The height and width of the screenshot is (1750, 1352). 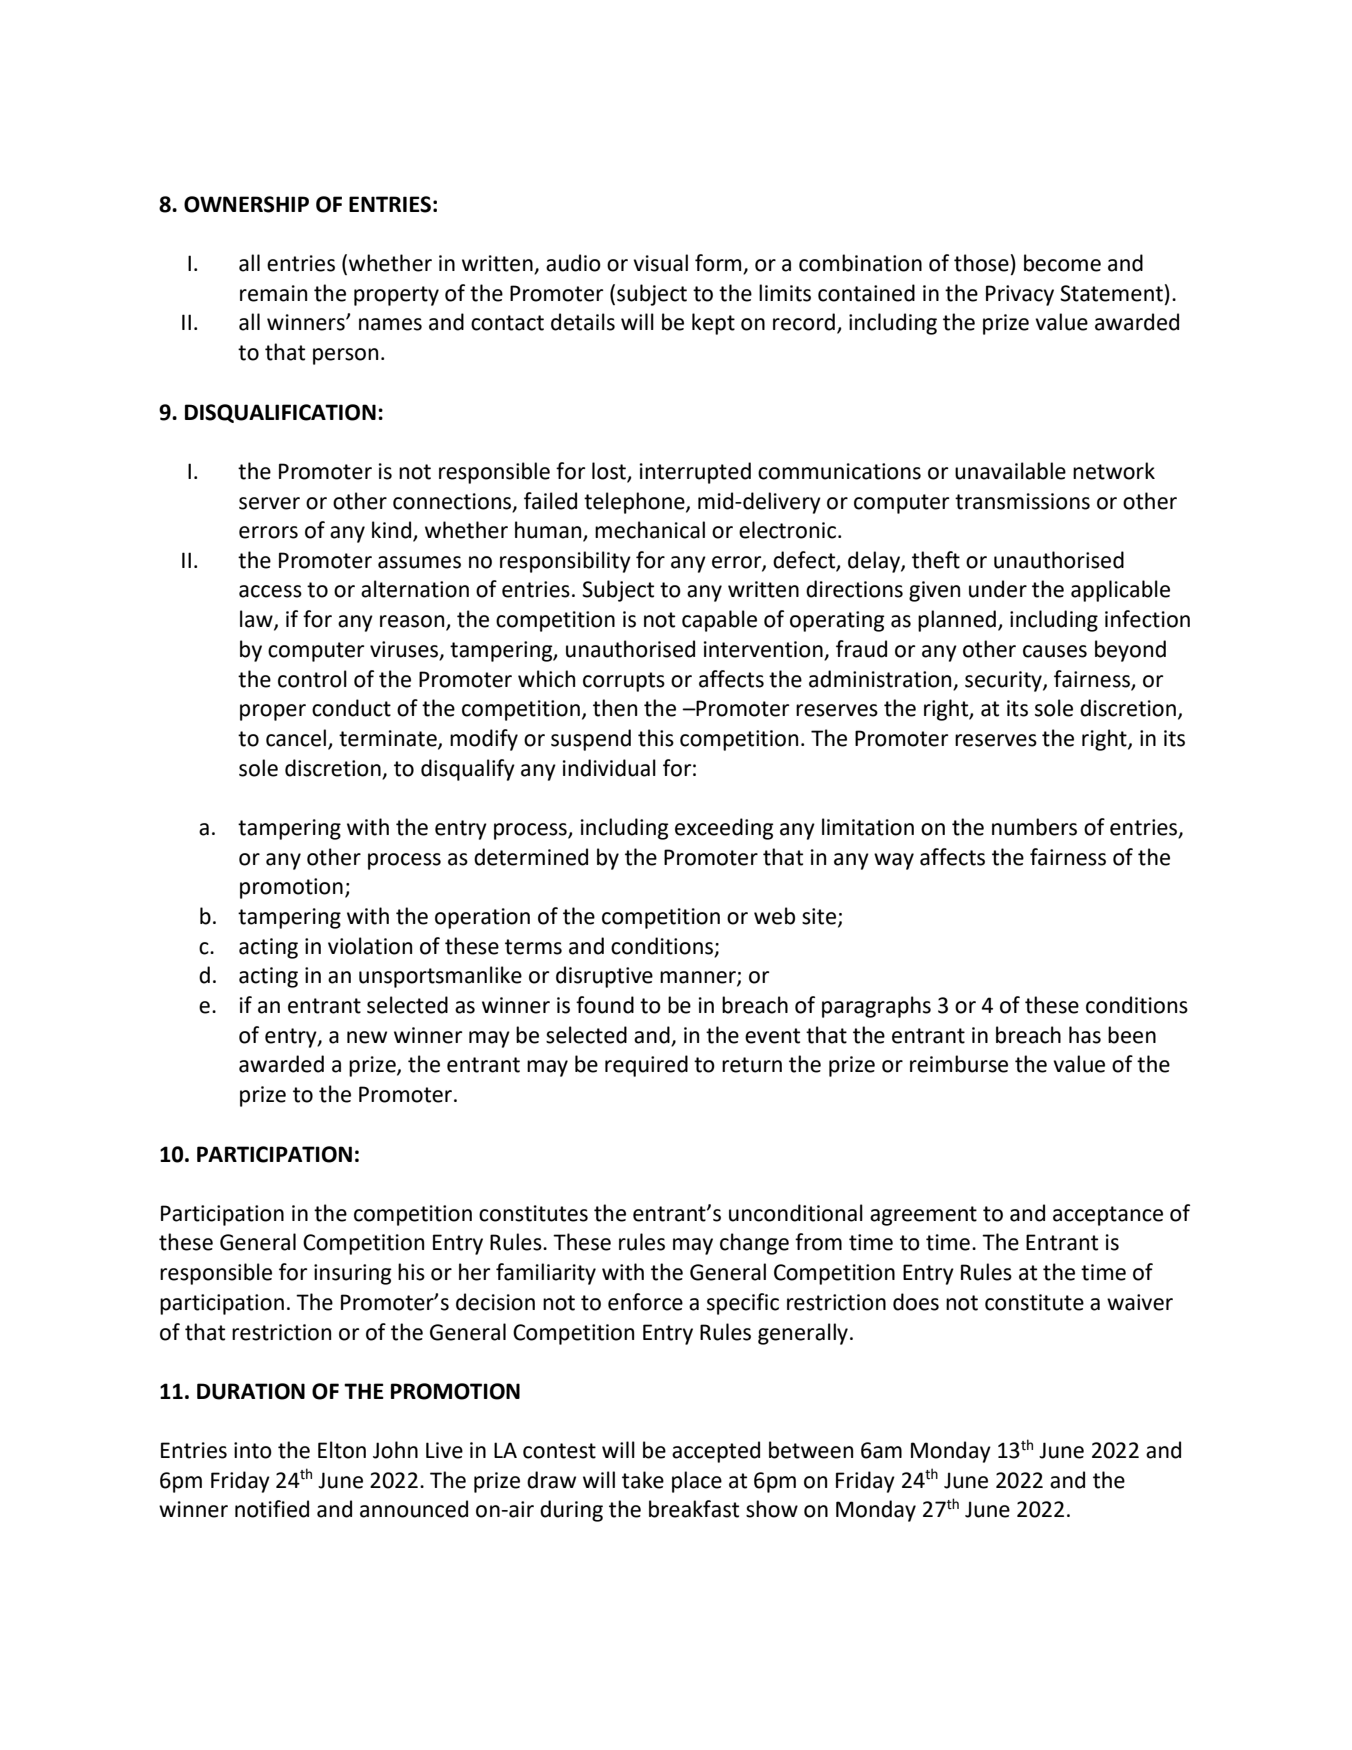 I want to click on place, so click(x=697, y=1482).
